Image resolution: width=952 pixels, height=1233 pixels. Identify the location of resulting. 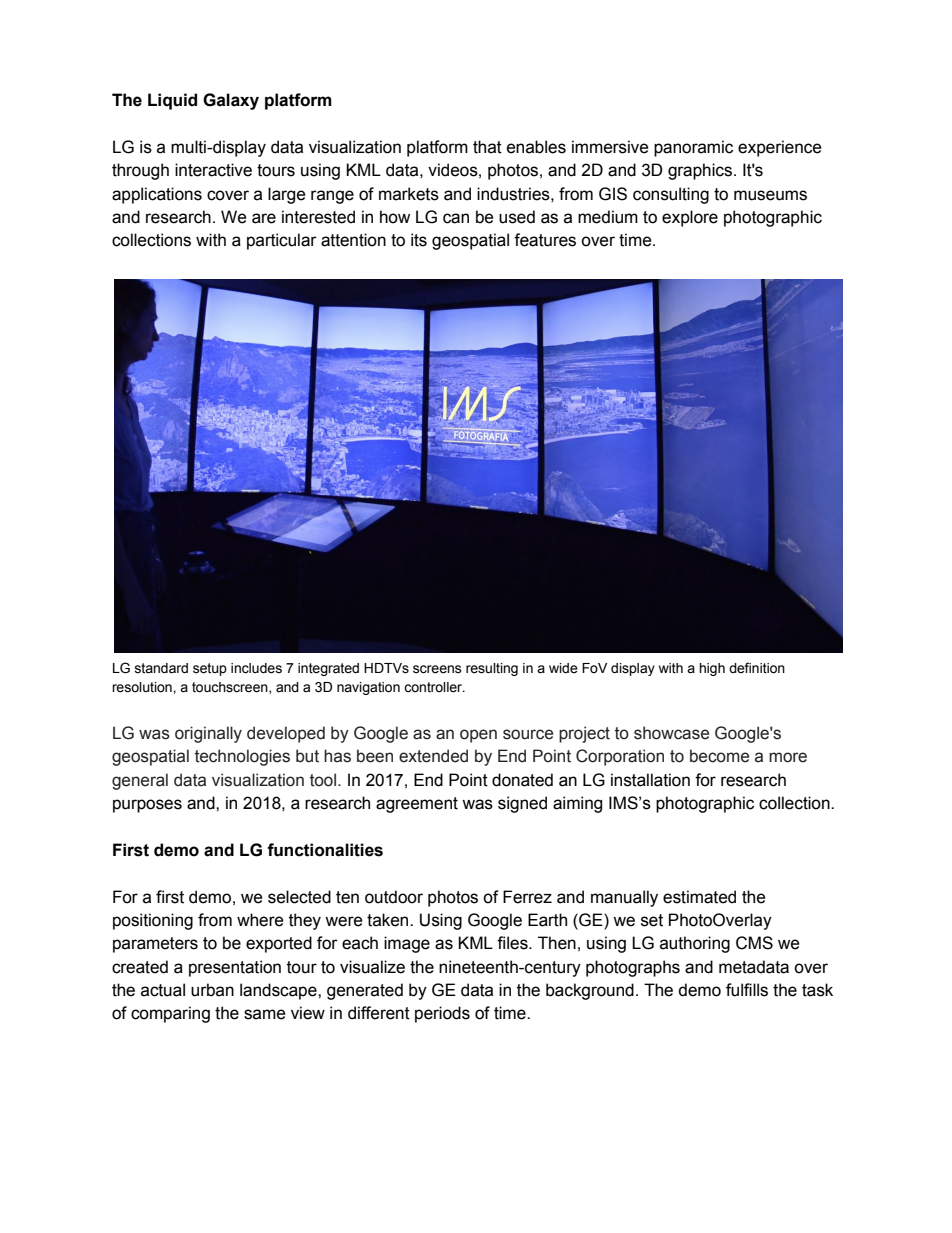
(492, 669).
